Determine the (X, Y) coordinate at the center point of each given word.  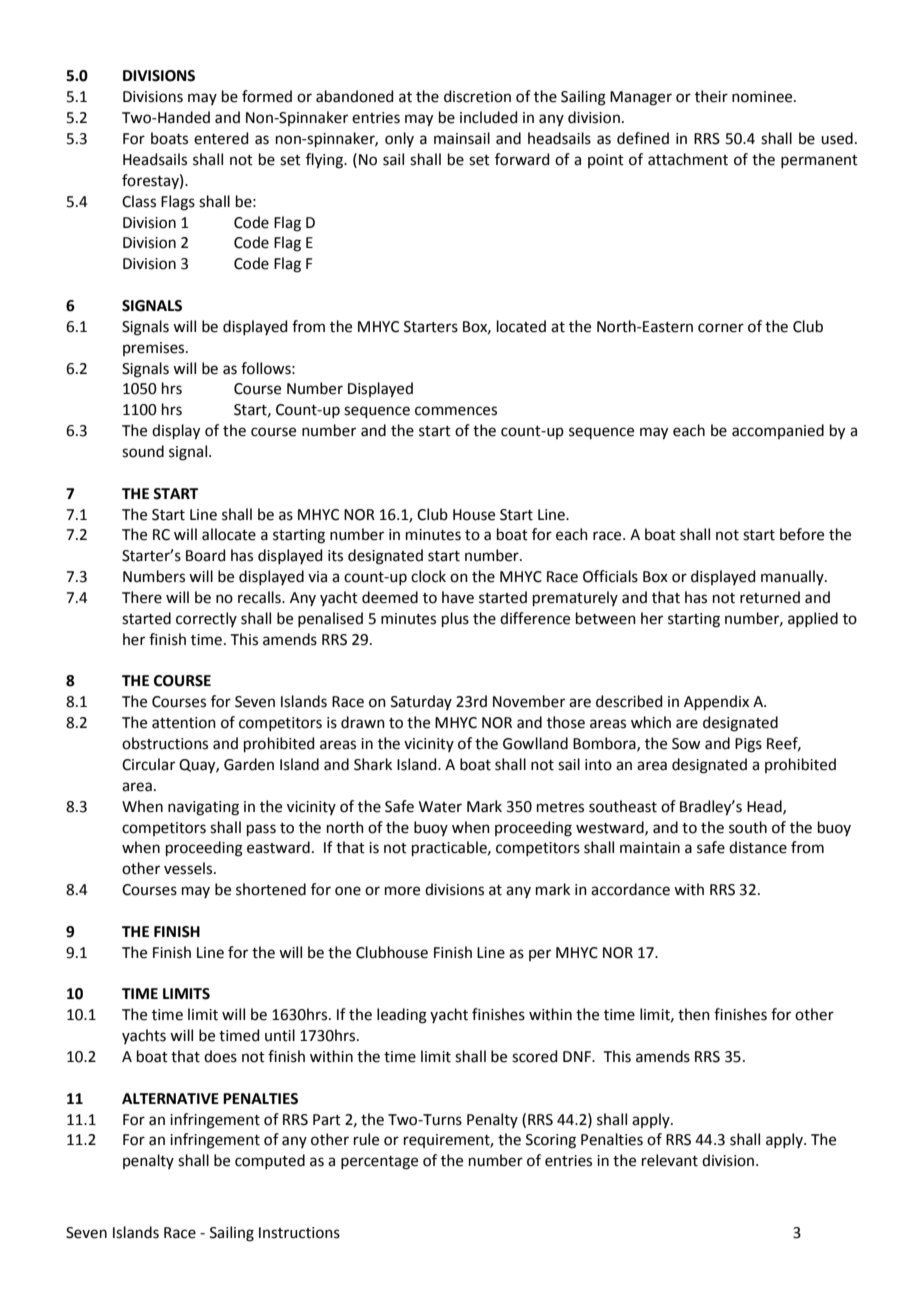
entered (221, 138)
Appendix (716, 702)
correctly (206, 619)
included (489, 117)
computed (270, 1161)
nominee (763, 97)
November (529, 701)
